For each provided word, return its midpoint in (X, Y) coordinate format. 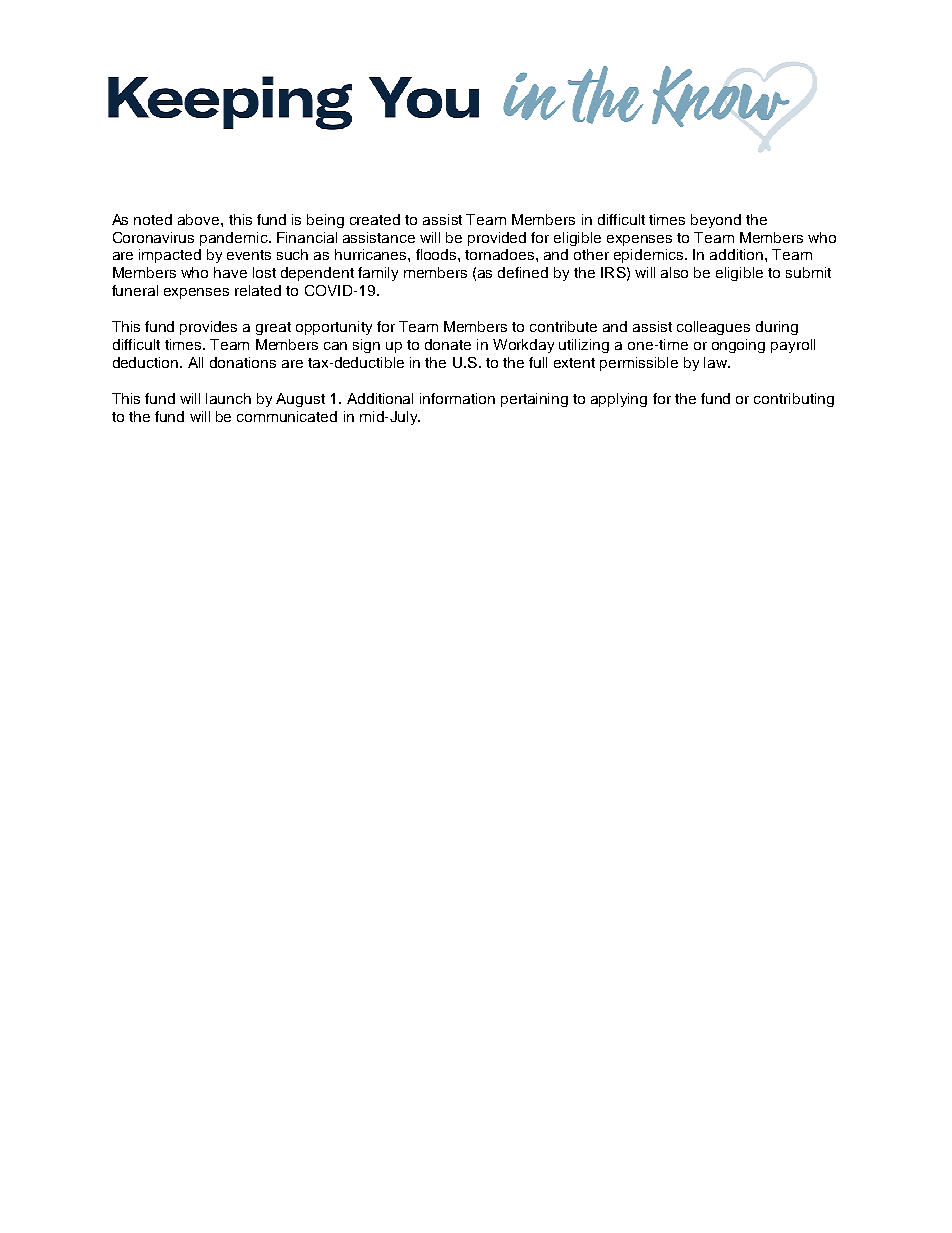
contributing (794, 400)
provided (497, 239)
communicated (287, 416)
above (200, 219)
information (457, 398)
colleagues (713, 328)
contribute (563, 326)
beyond (716, 221)
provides (208, 328)
